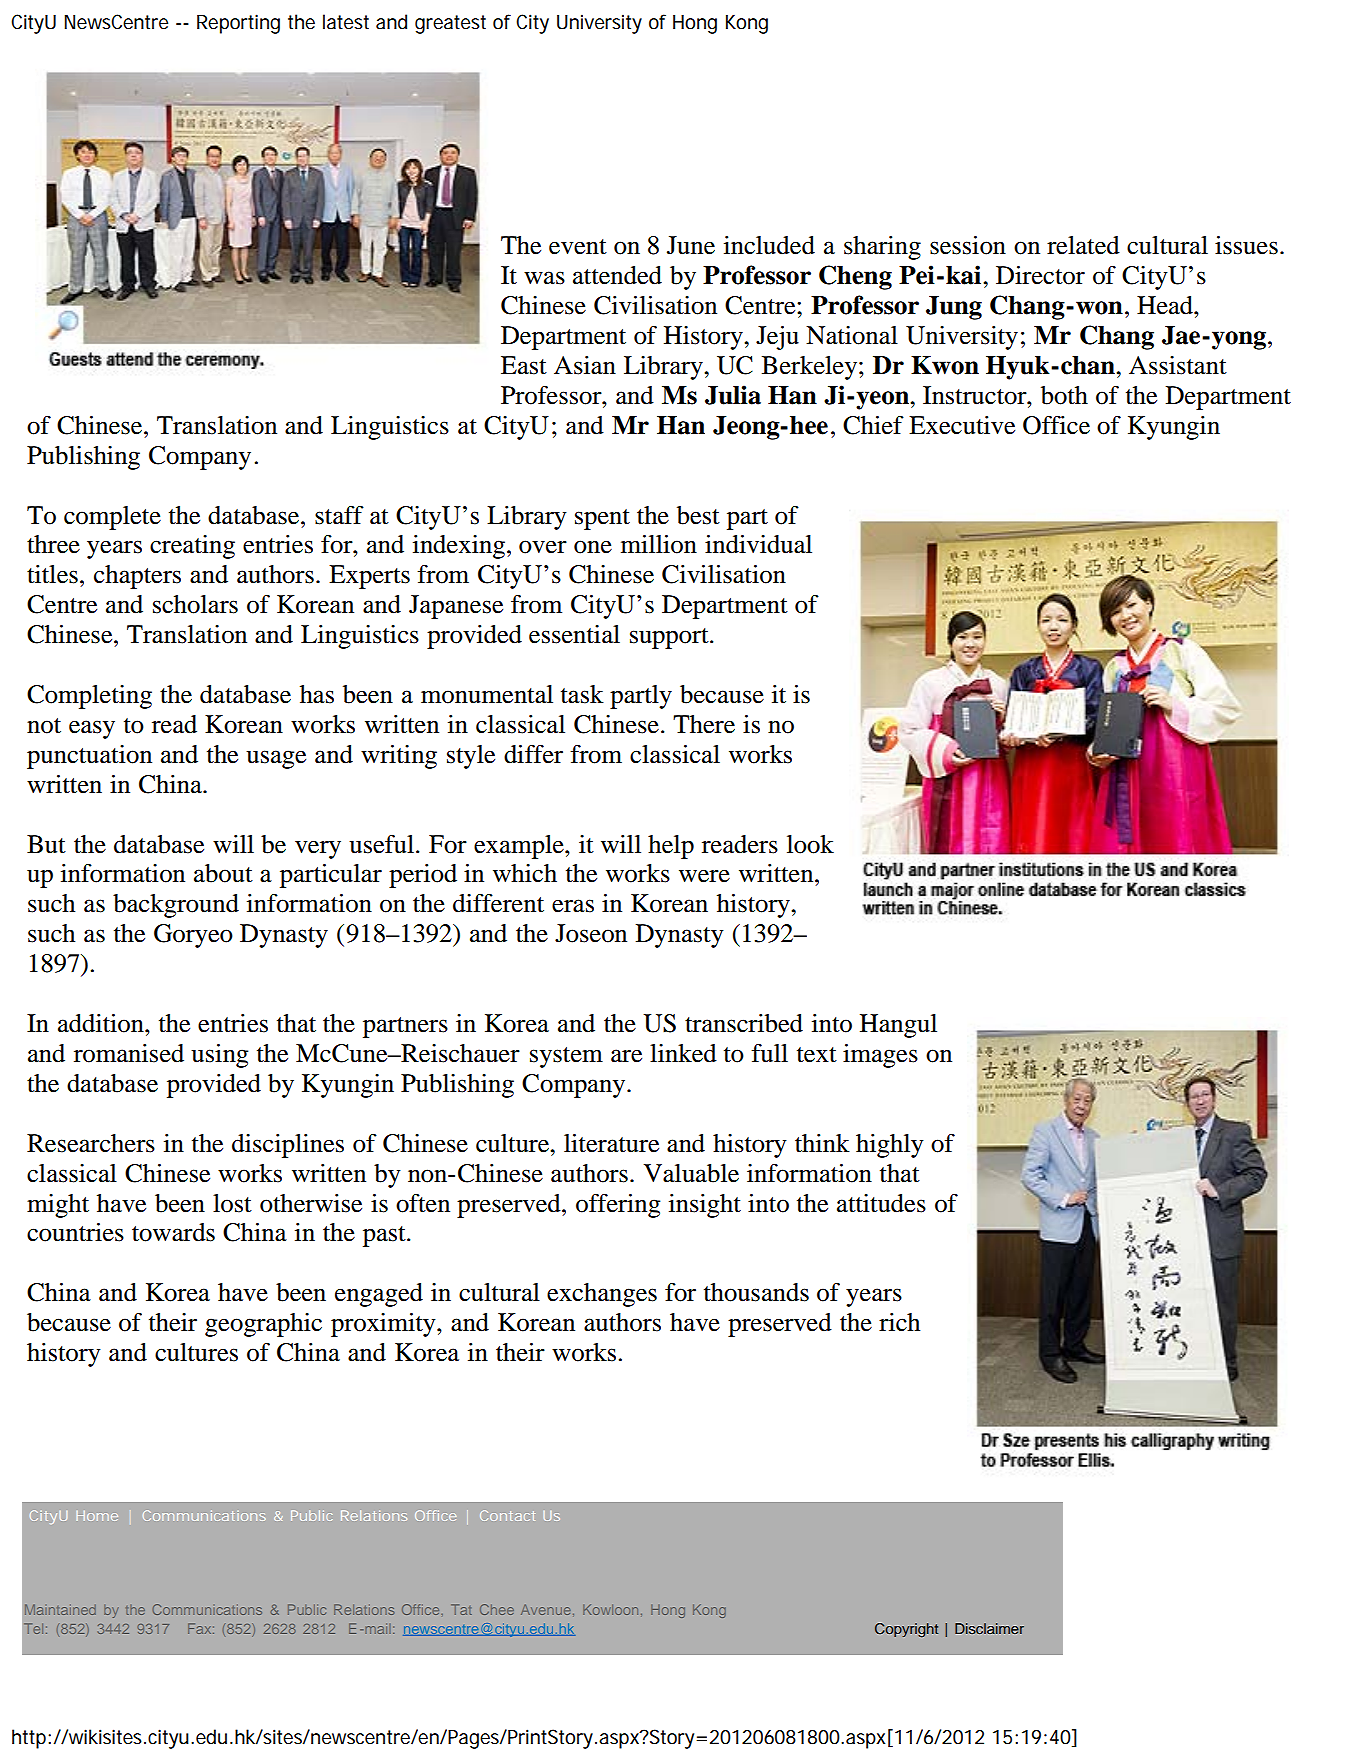  Describe the element at coordinates (238, 24) in the screenshot. I see `Reporting` at that location.
